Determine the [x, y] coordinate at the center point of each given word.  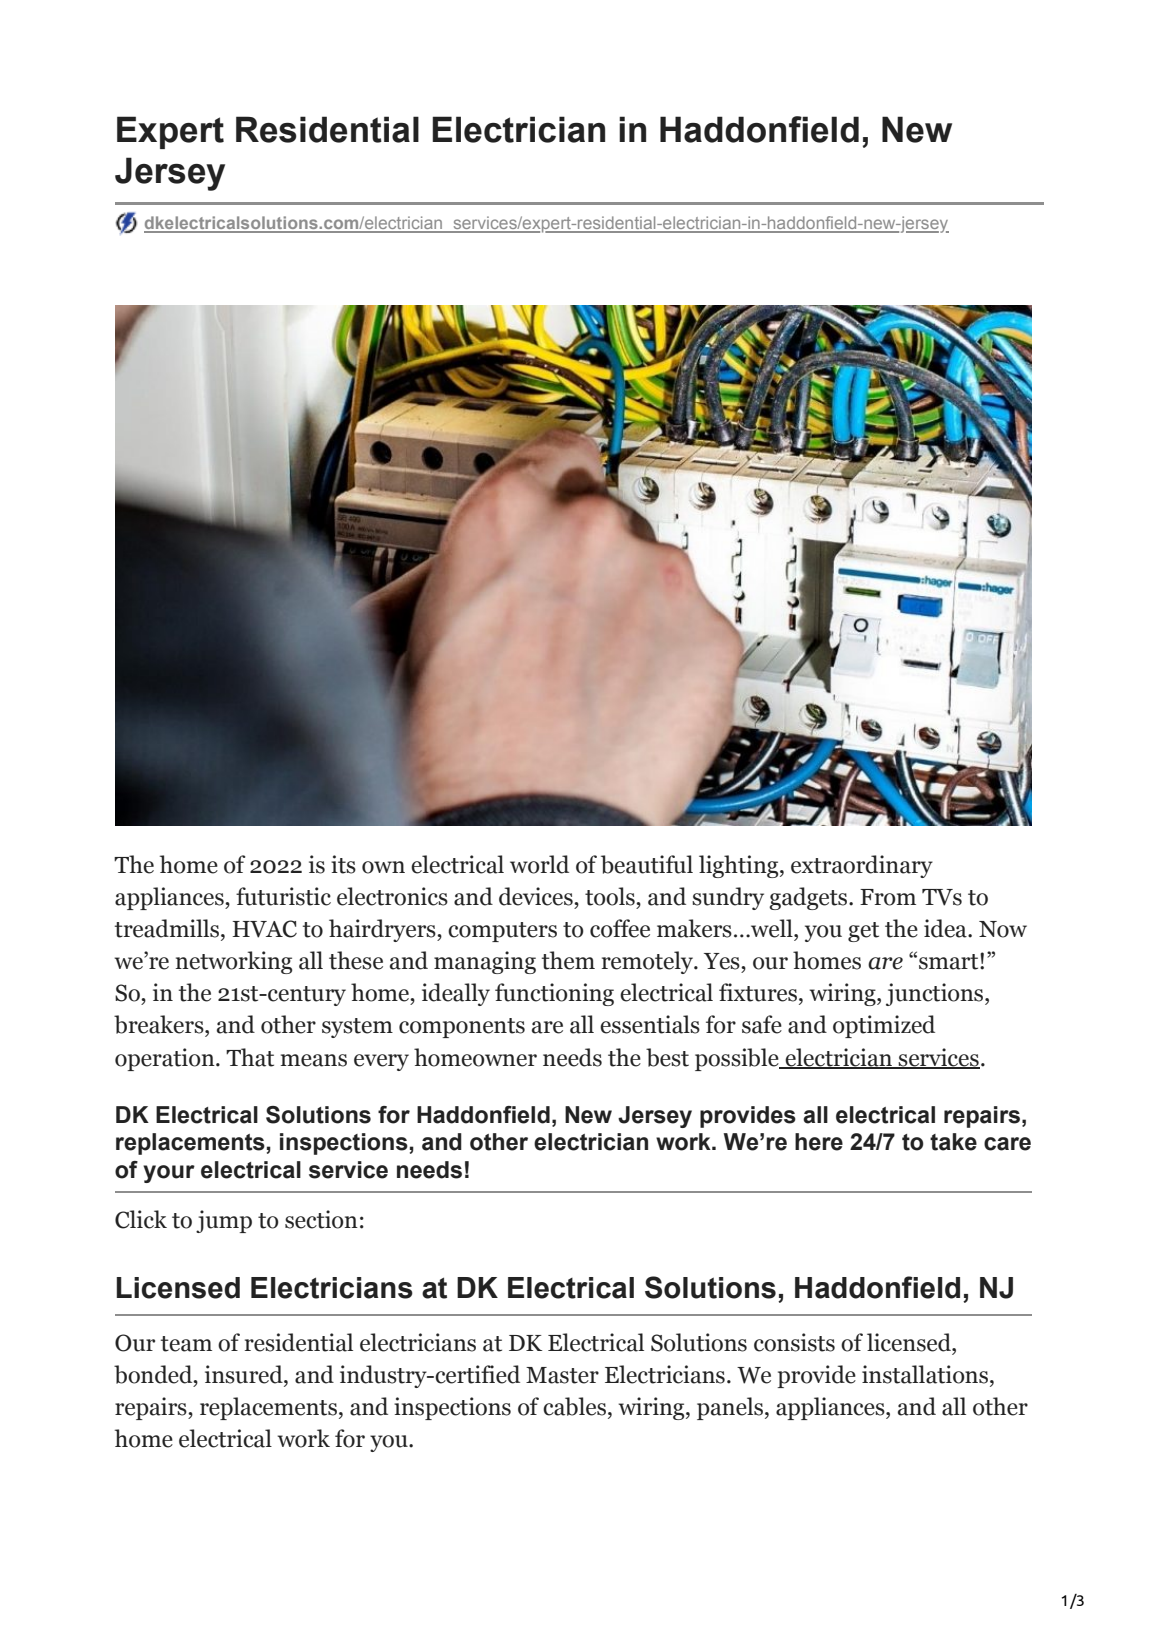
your [169, 1174]
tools [611, 896]
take [953, 1142]
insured [245, 1374]
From [888, 897]
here [819, 1142]
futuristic [283, 896]
